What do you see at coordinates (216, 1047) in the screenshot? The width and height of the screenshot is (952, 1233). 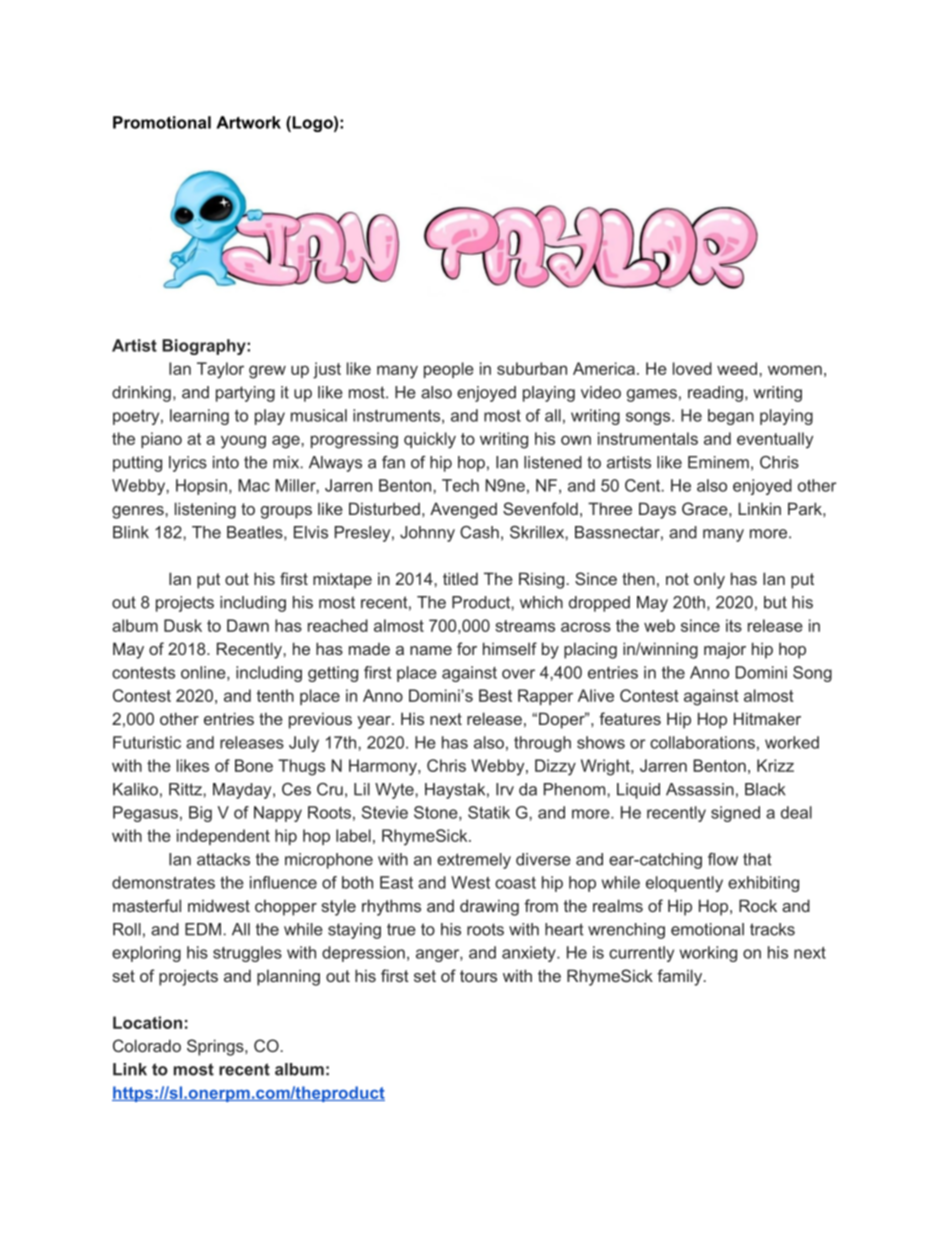 I see `Springs` at bounding box center [216, 1047].
